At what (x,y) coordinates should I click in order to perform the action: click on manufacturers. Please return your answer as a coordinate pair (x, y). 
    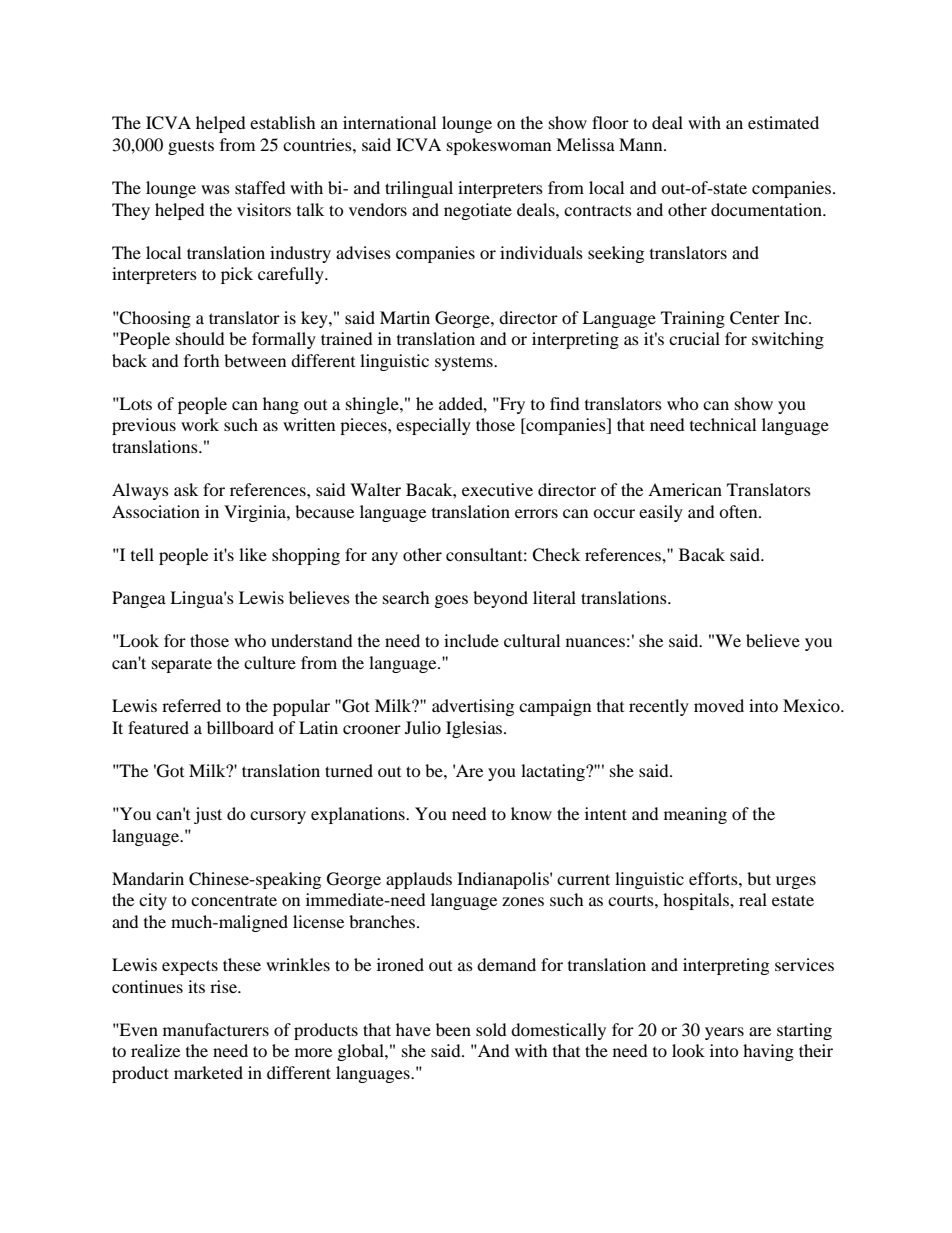
    Looking at the image, I should click on (216, 1029).
